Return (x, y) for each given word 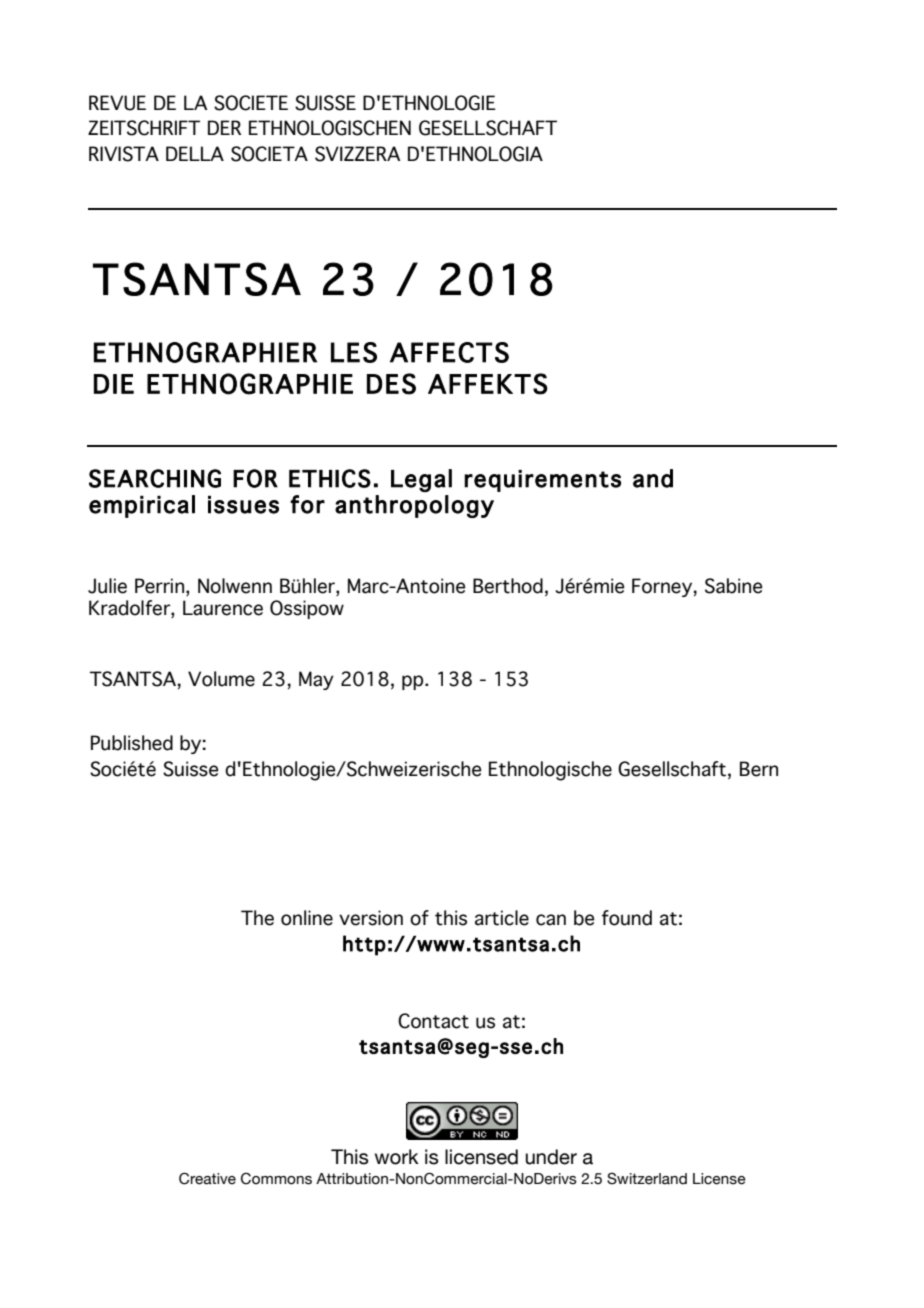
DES (391, 384)
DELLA (195, 153)
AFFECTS (449, 352)
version (371, 918)
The (257, 918)
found (627, 918)
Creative (207, 1178)
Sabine (733, 586)
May (316, 680)
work (397, 1157)
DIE (114, 384)
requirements (542, 481)
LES (354, 352)
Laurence (223, 608)
